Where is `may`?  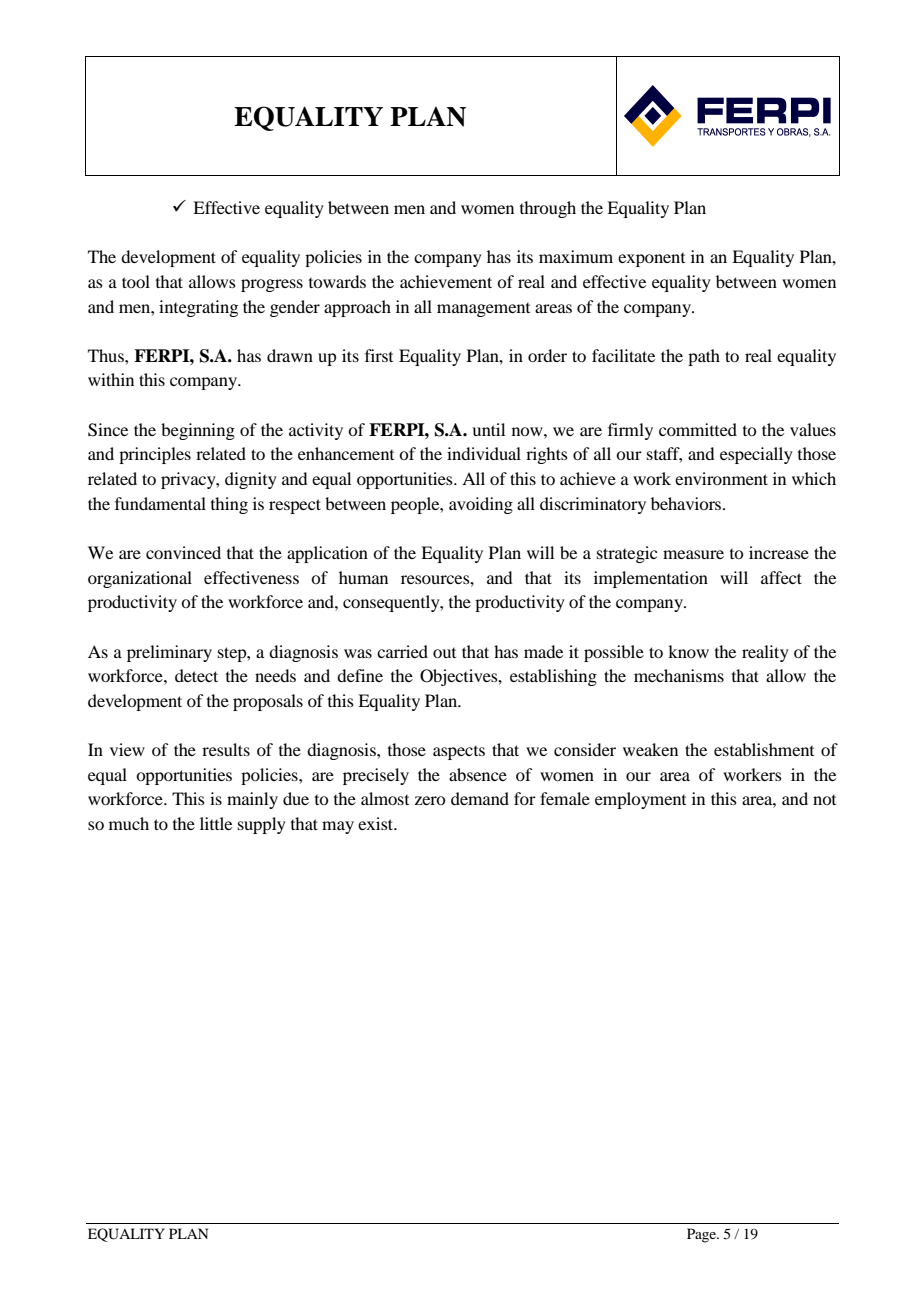 may is located at coordinates (338, 827).
